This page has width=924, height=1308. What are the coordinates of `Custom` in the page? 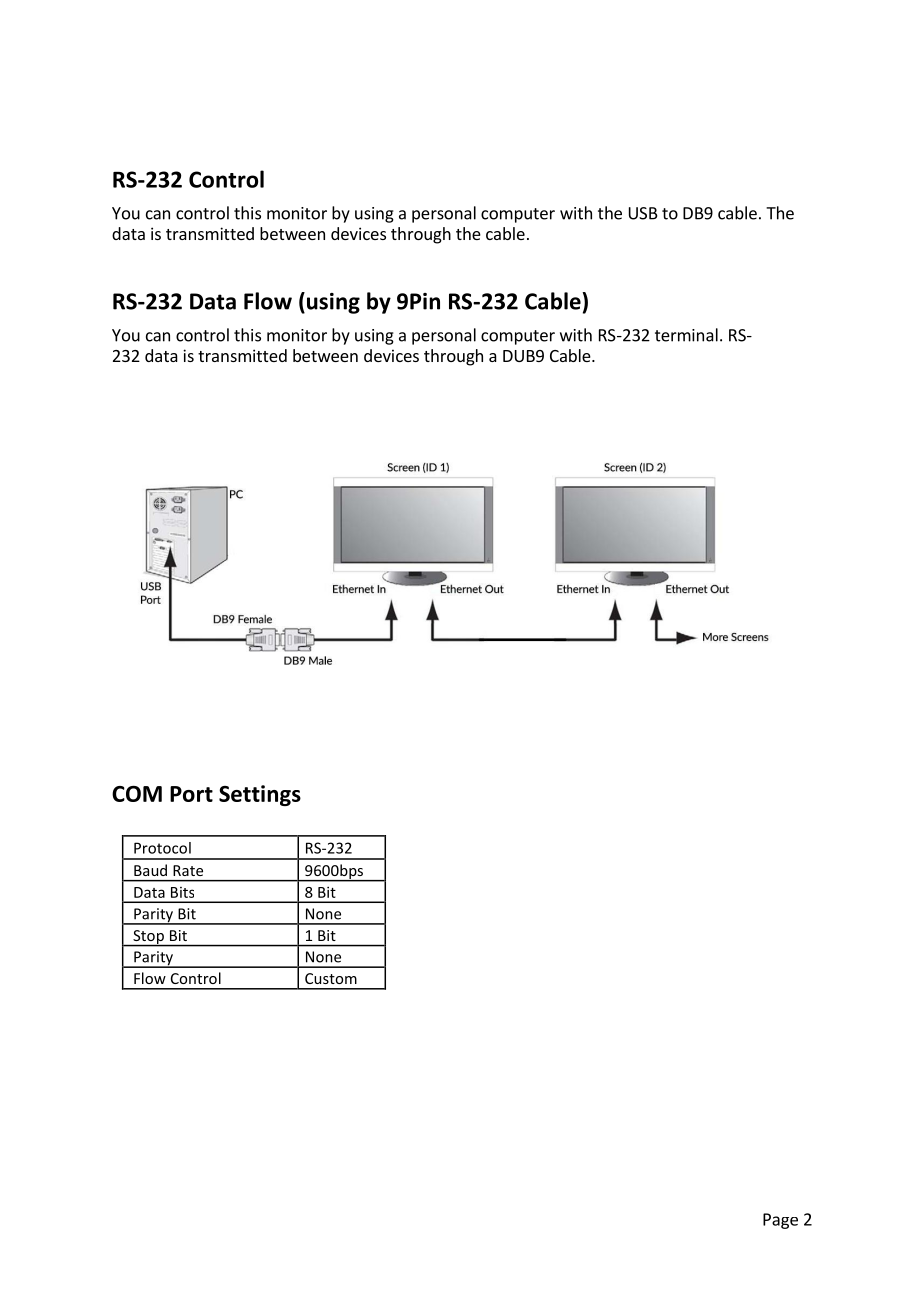 It's located at (331, 978).
